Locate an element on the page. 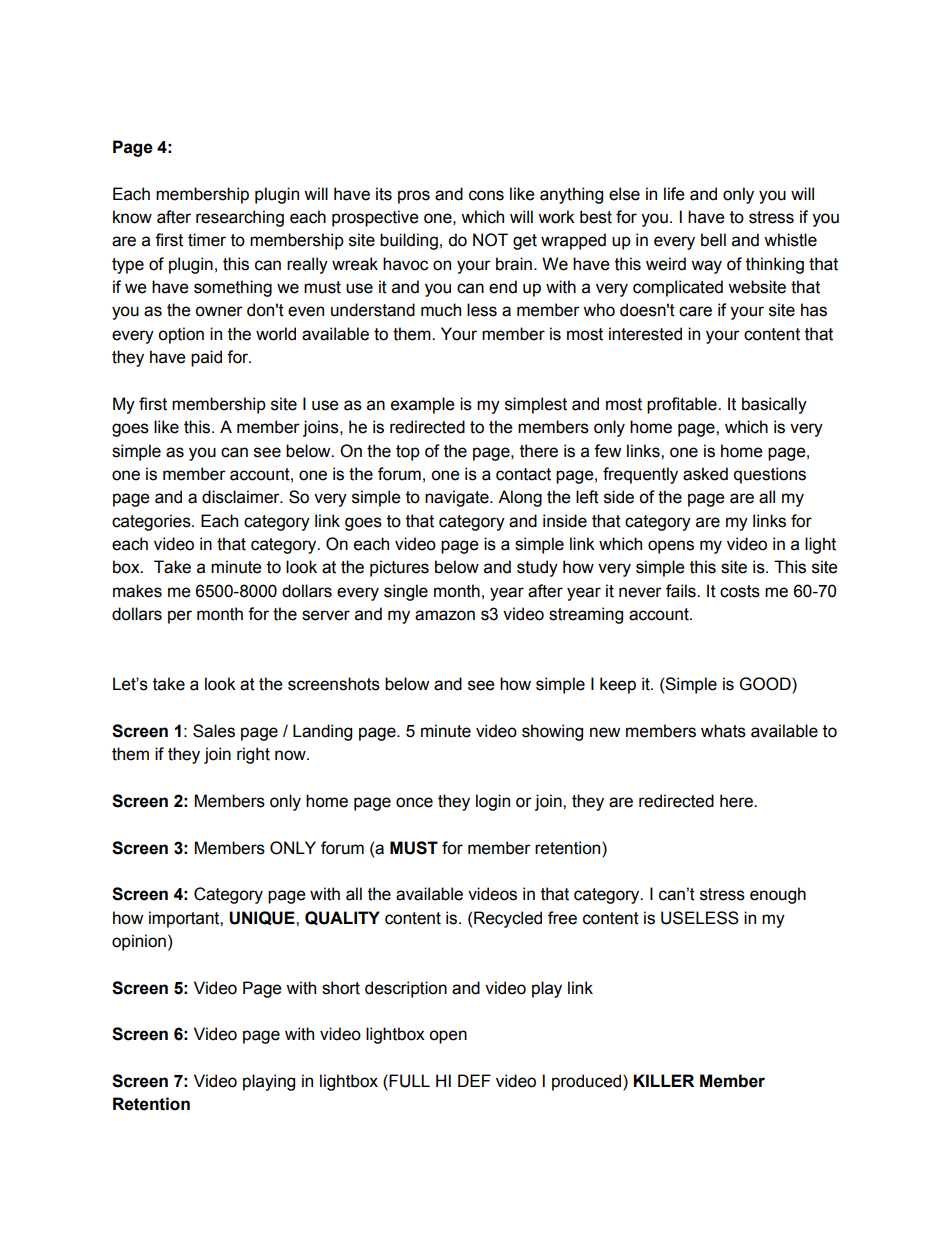  short is located at coordinates (341, 988).
